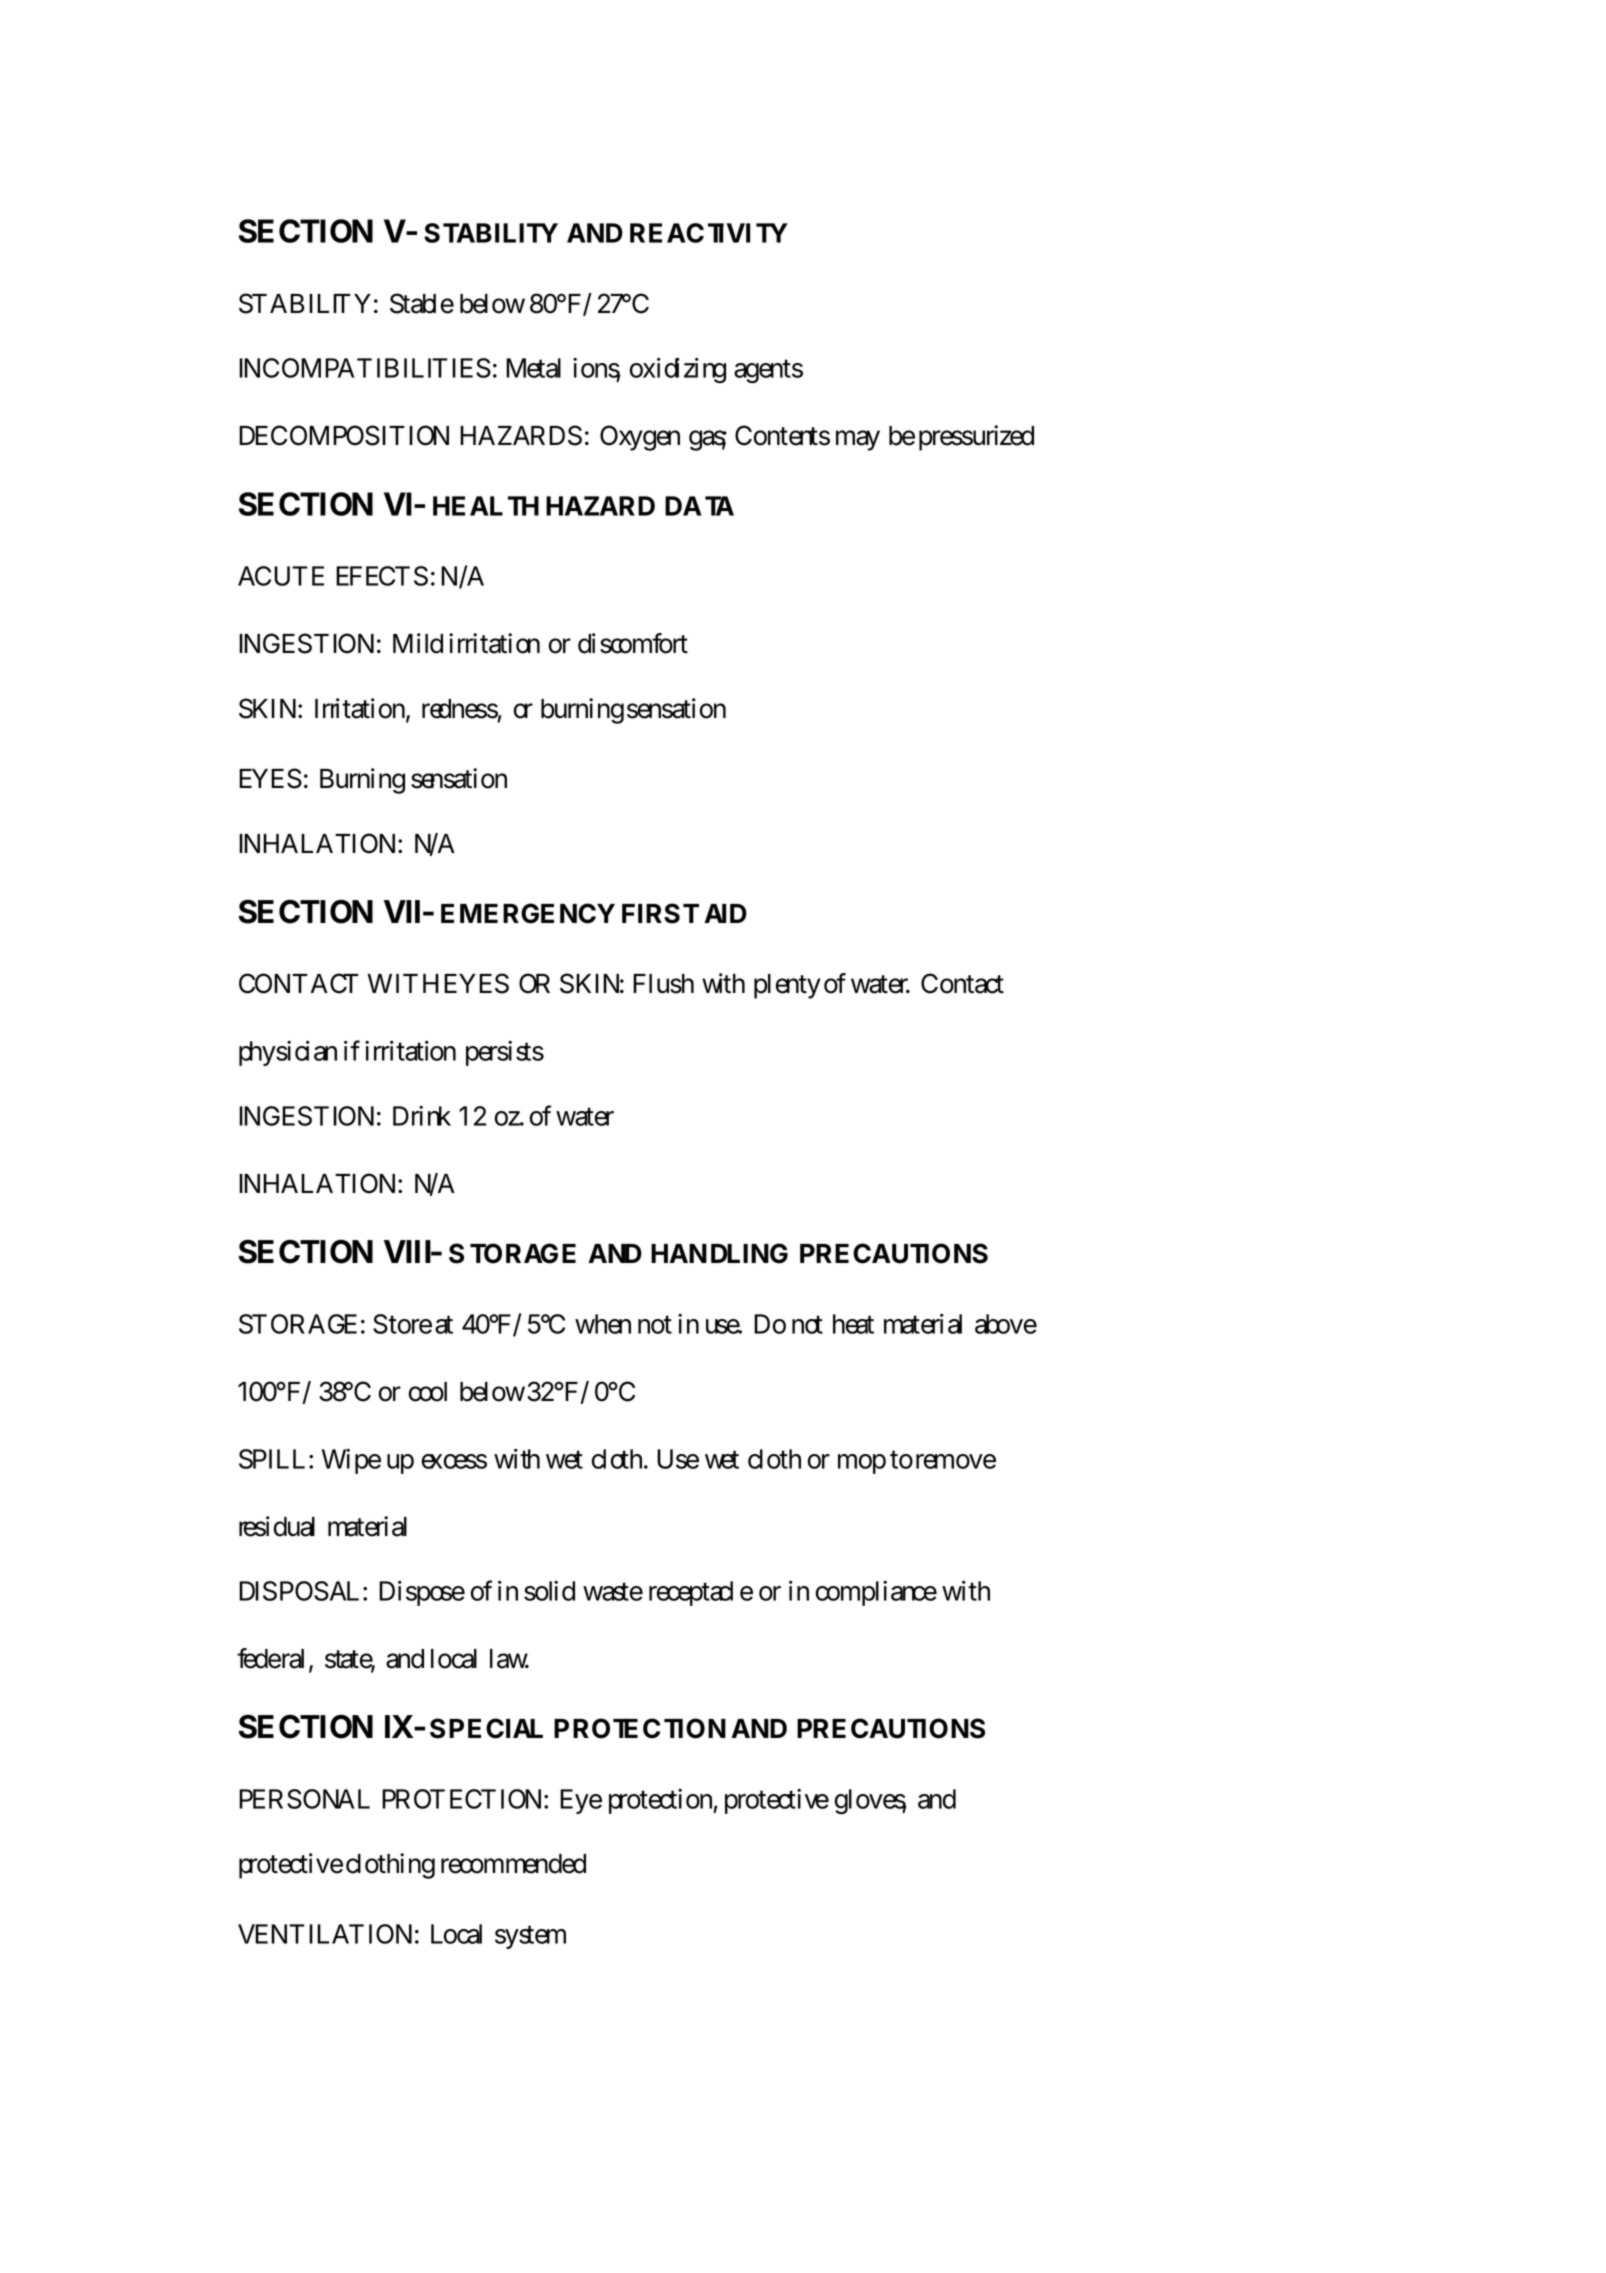 Image resolution: width=1606 pixels, height=2273 pixels. Describe the element at coordinates (603, 1324) in the image. I see `when` at that location.
